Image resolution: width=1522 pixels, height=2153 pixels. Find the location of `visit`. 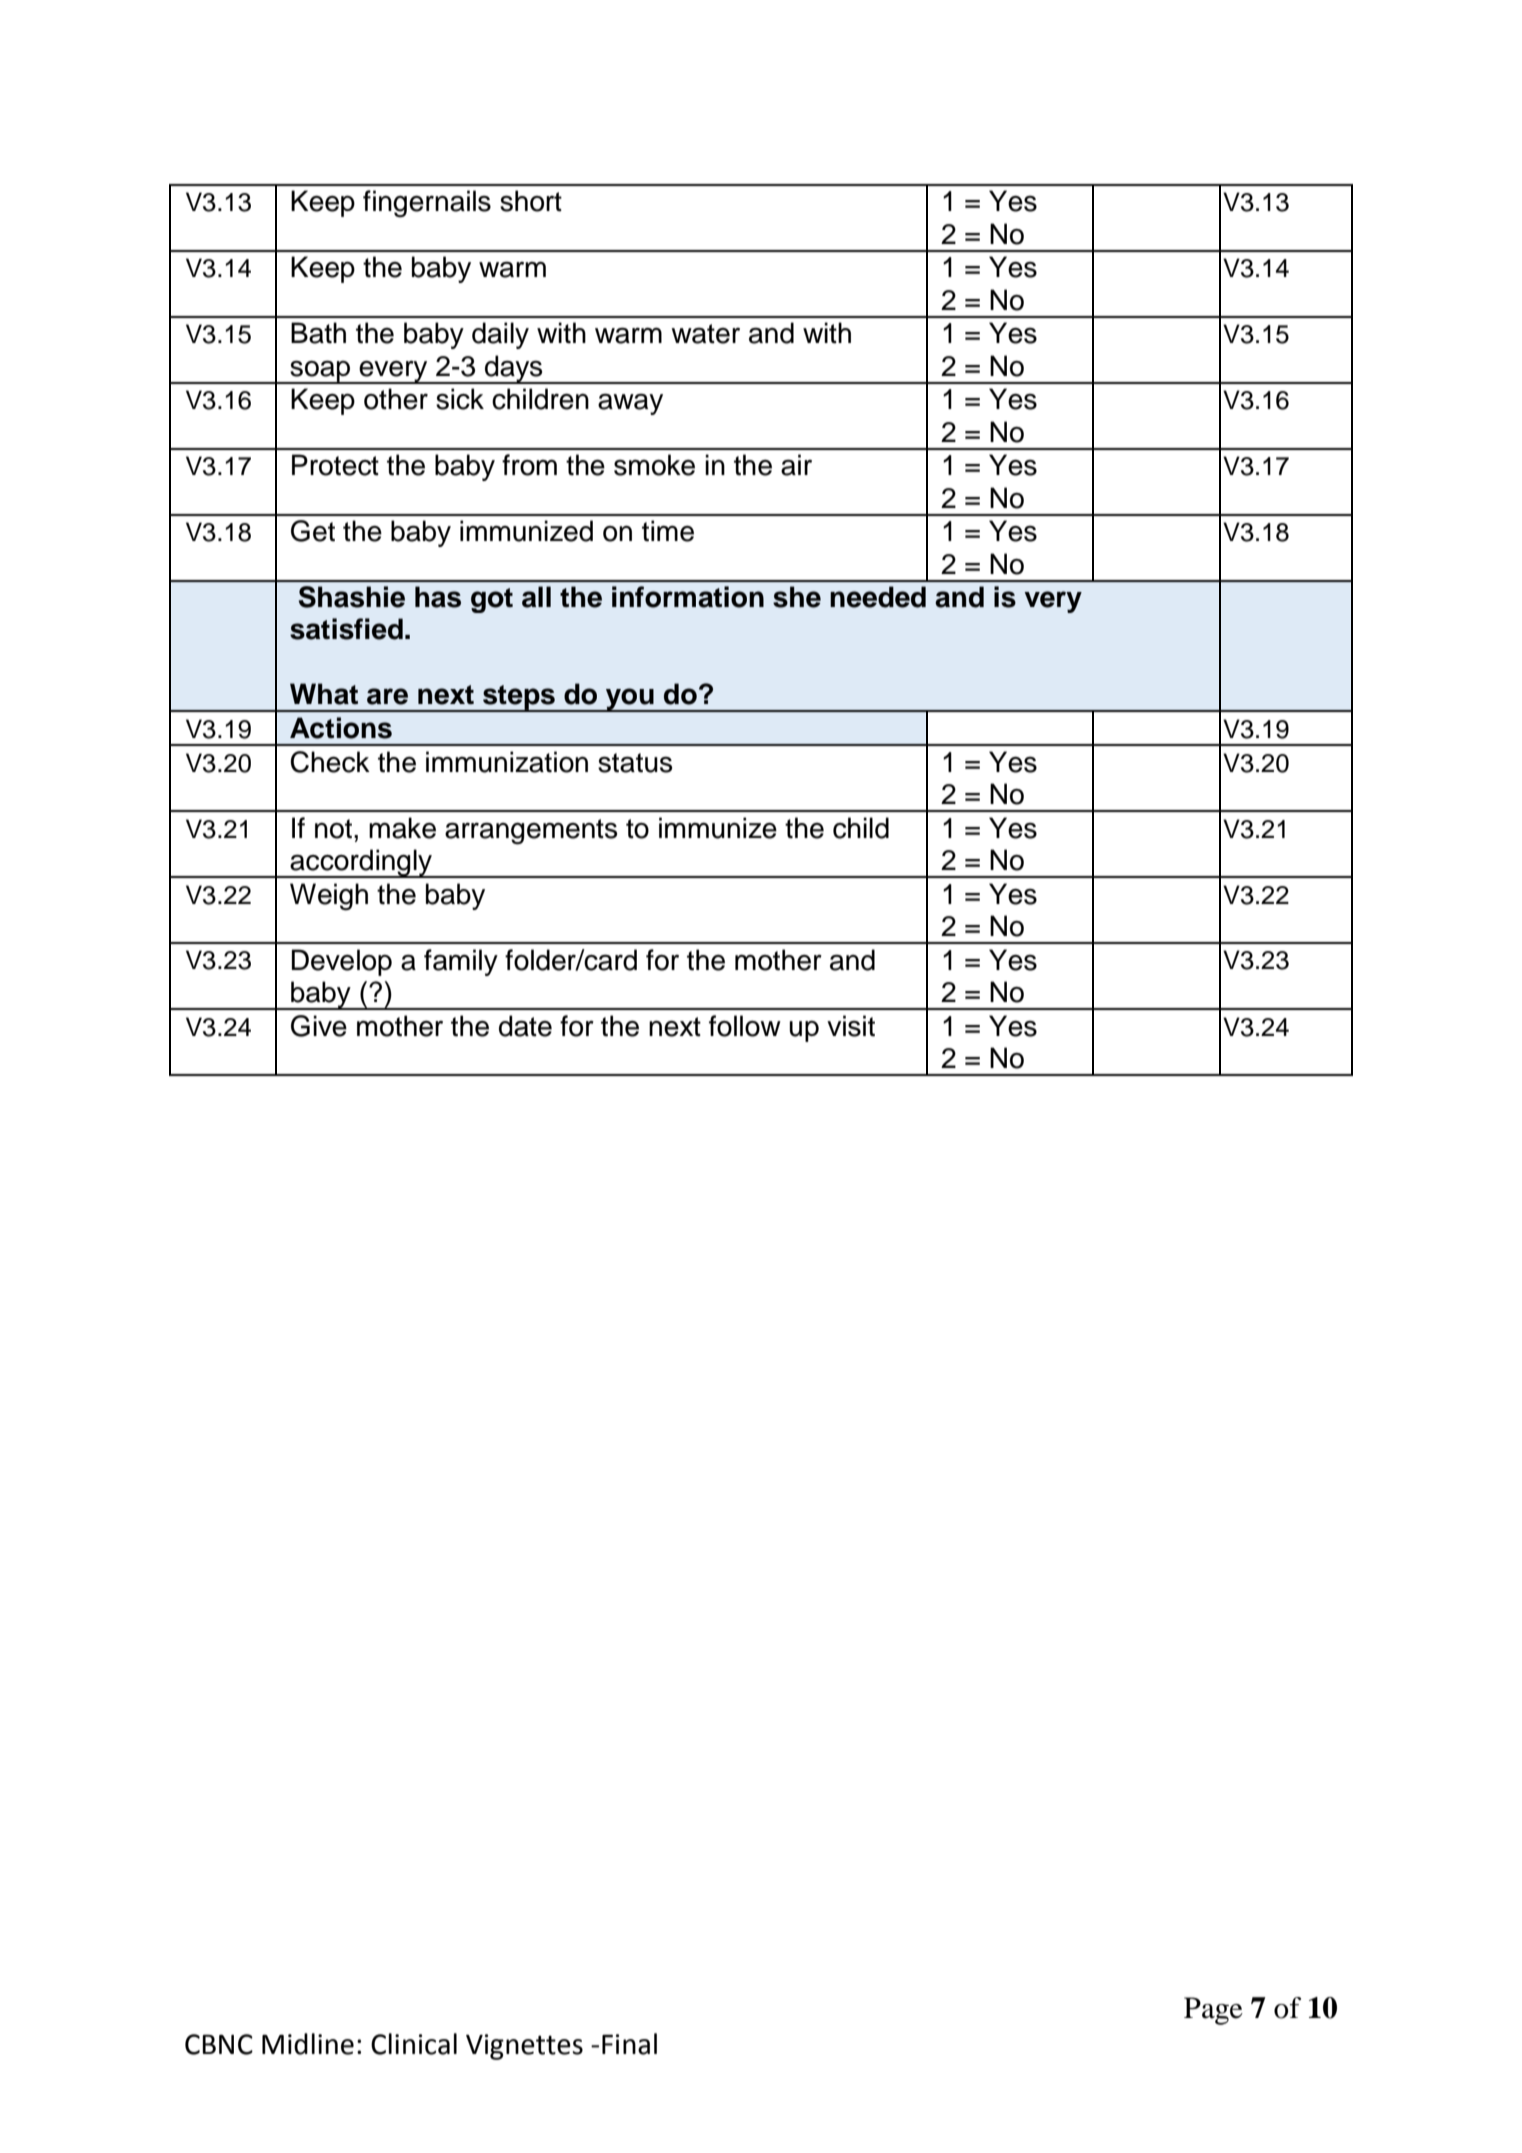

visit is located at coordinates (851, 1026).
